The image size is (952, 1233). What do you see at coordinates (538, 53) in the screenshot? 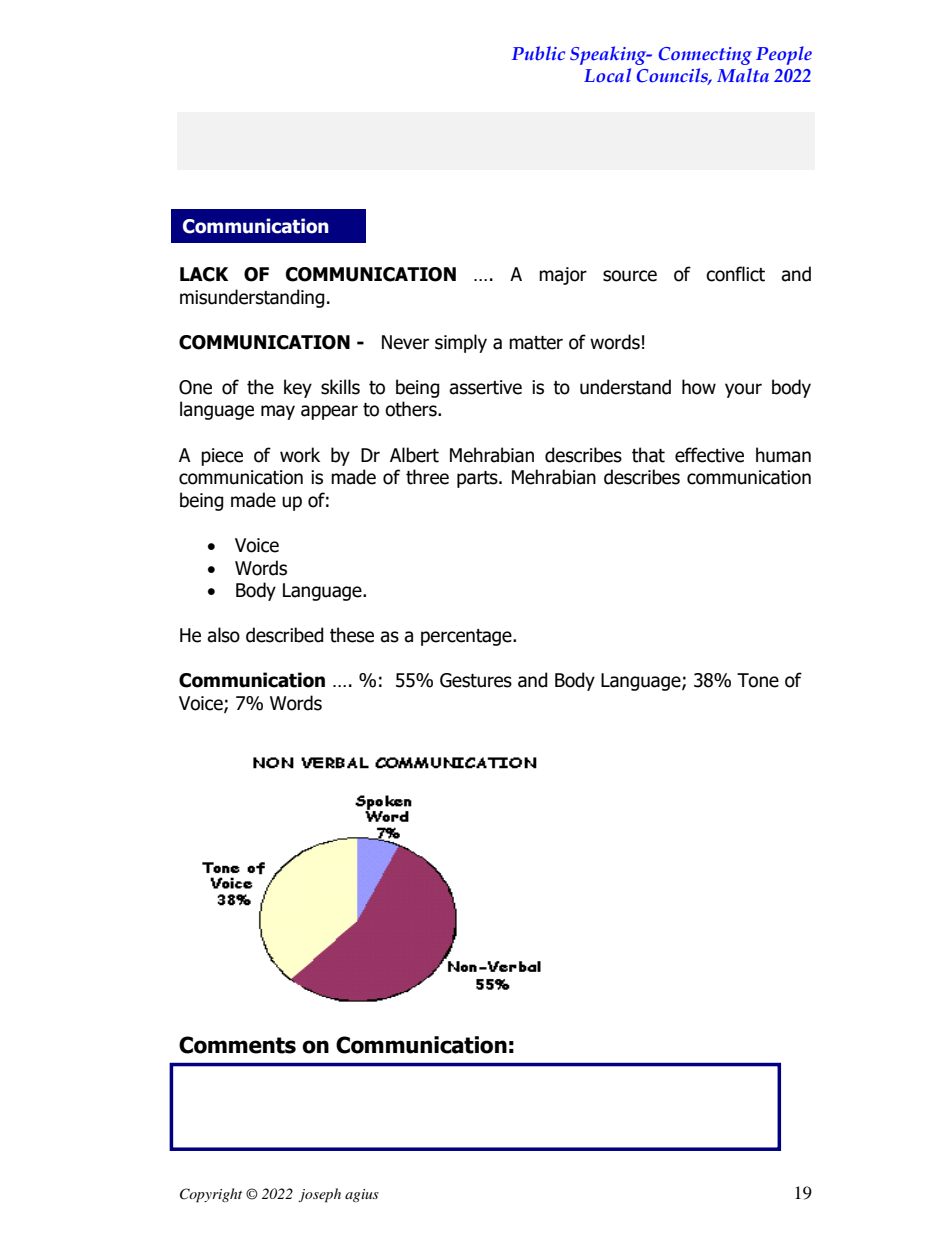
I see `Public` at bounding box center [538, 53].
